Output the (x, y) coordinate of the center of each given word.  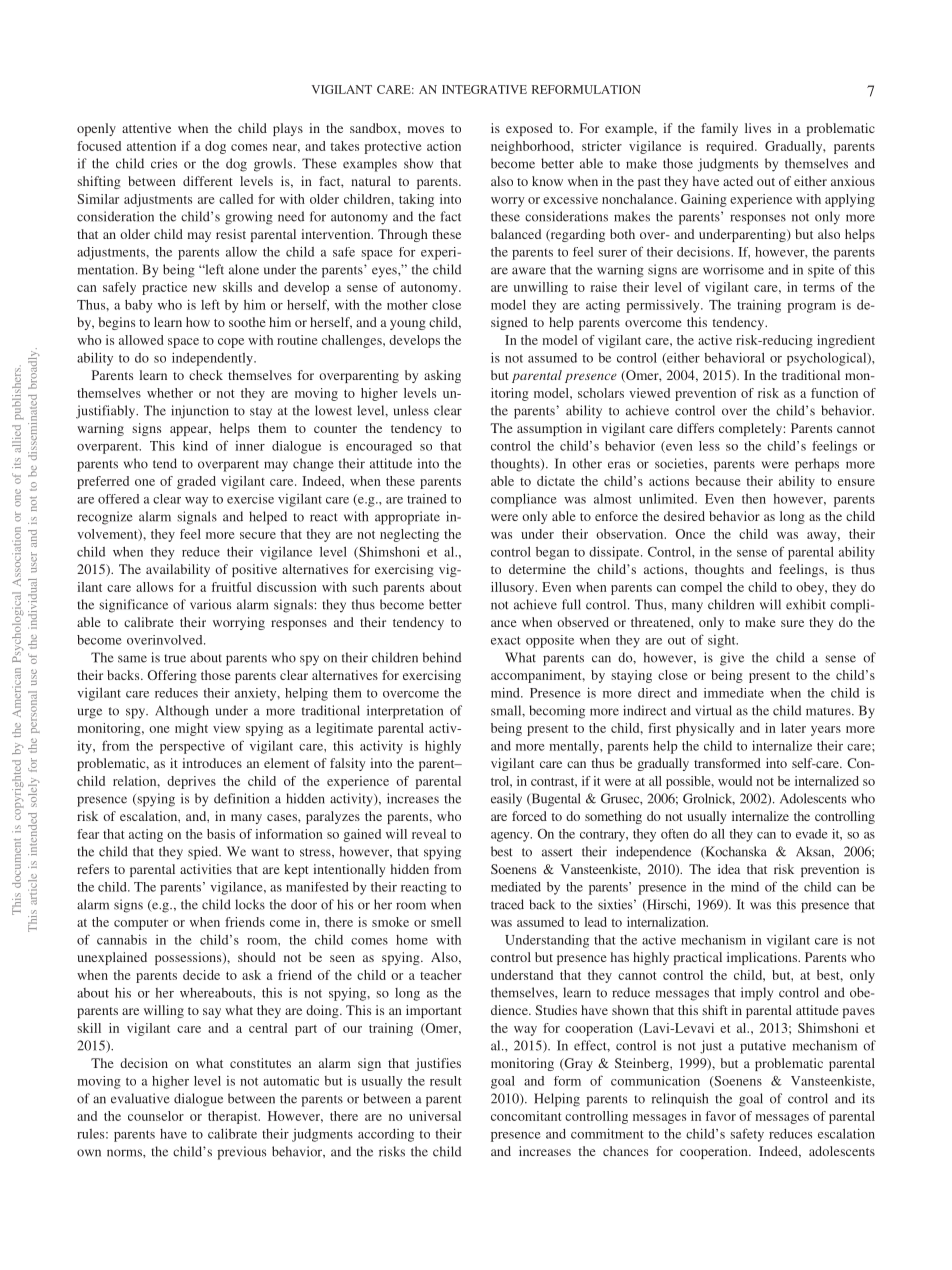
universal (435, 1116)
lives (758, 128)
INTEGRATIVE (484, 89)
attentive (146, 128)
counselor (156, 1116)
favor (721, 1116)
